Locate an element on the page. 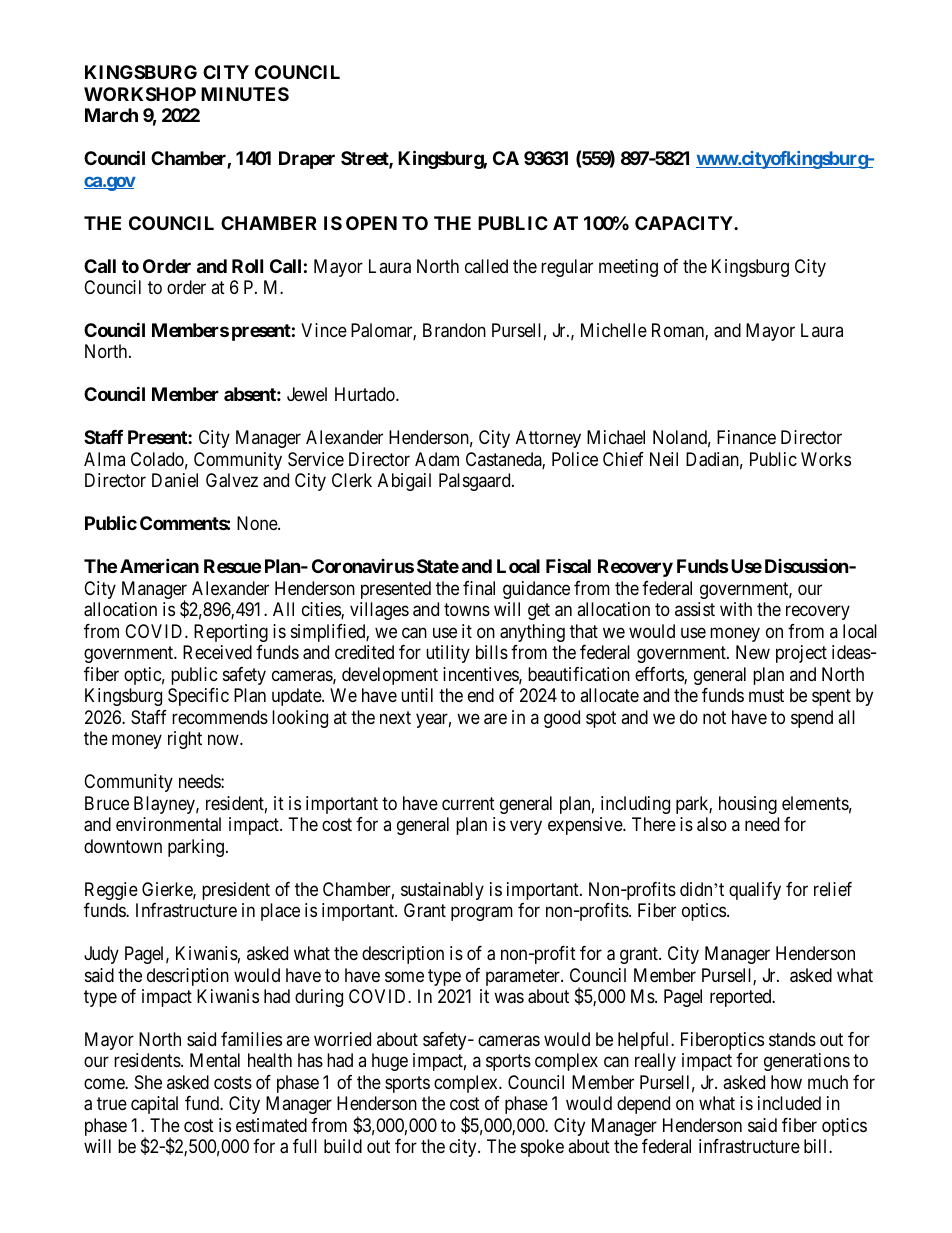  OPEN is located at coordinates (371, 223).
